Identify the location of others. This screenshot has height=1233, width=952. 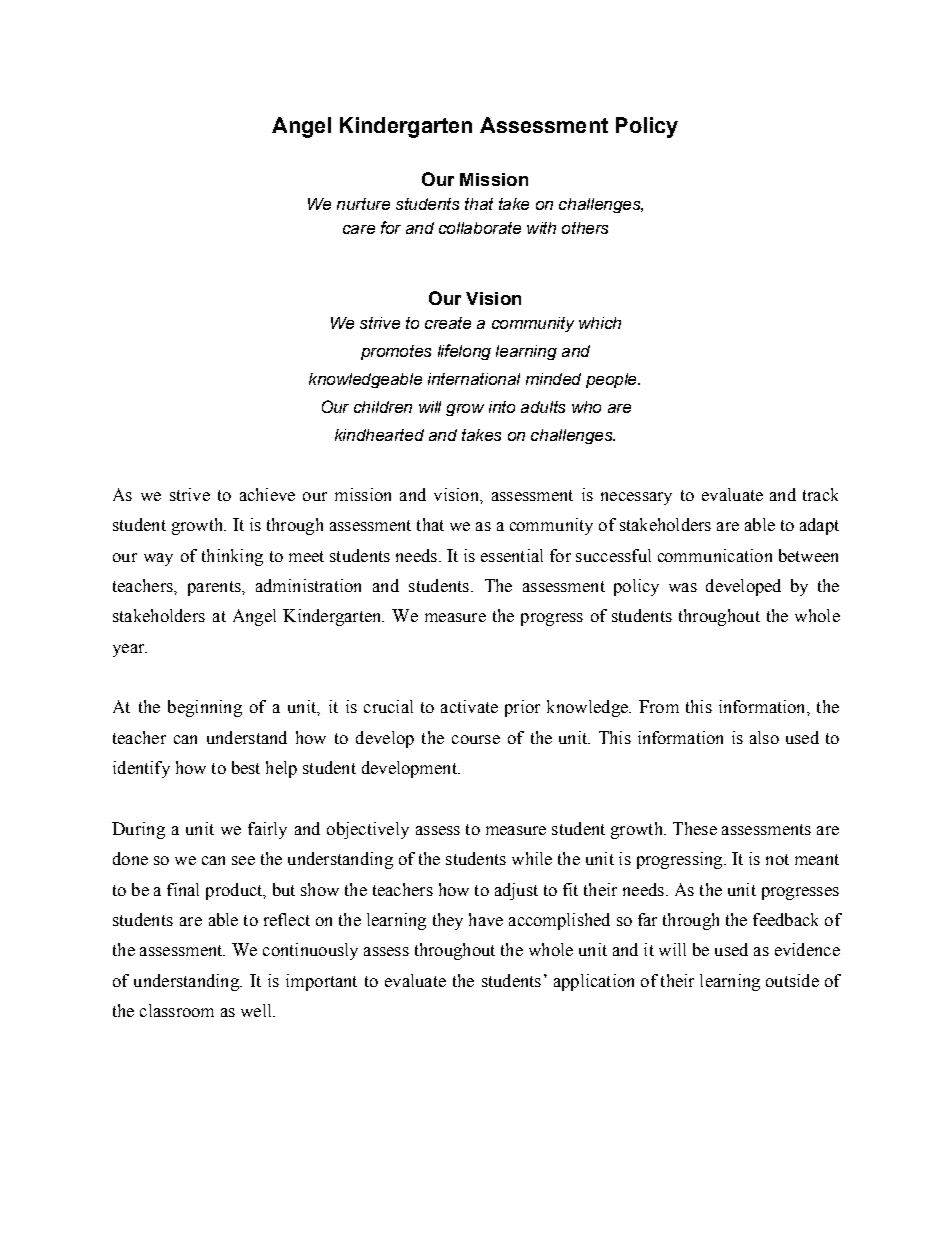
(585, 228).
